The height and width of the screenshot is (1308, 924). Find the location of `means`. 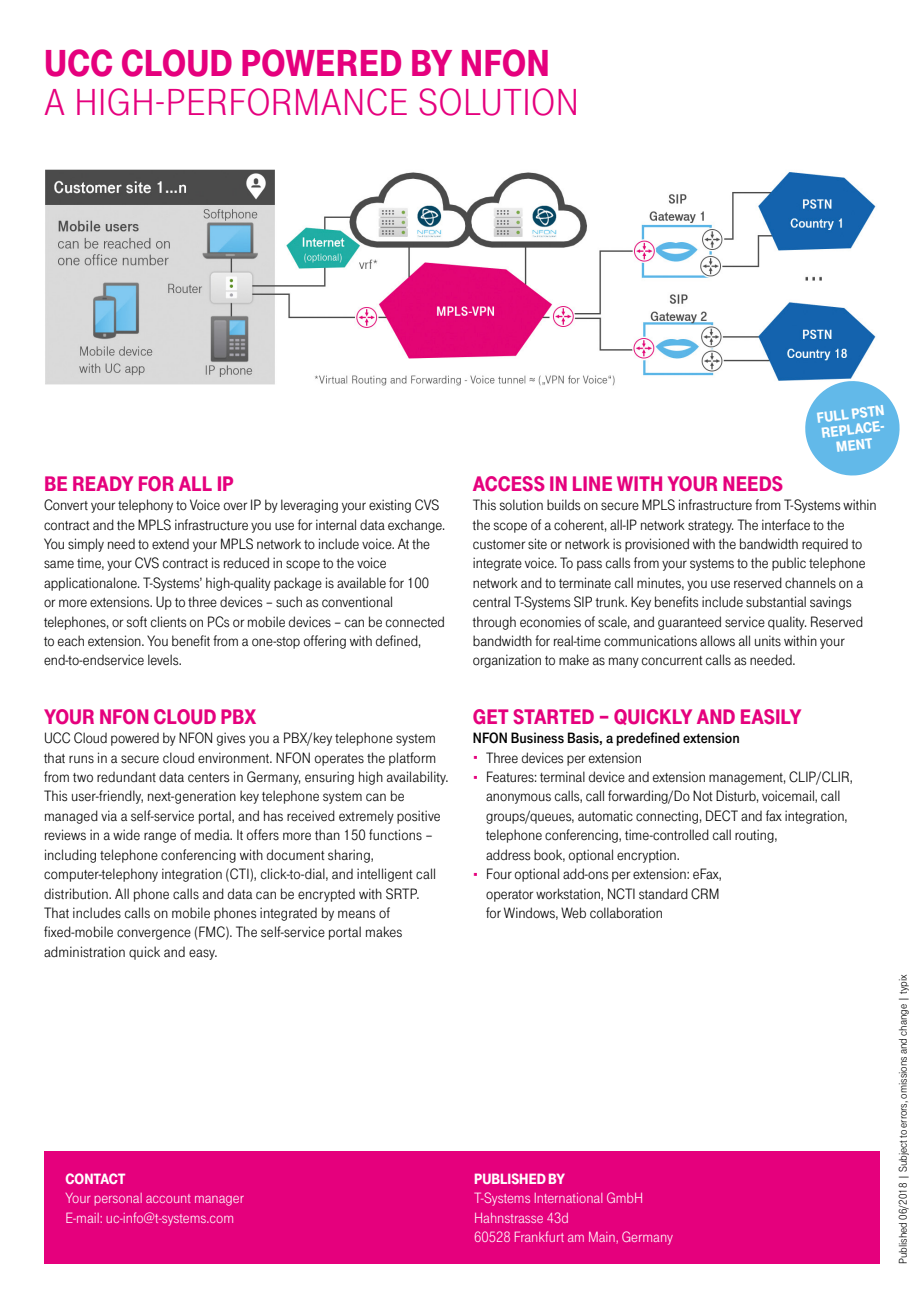

means is located at coordinates (356, 914).
